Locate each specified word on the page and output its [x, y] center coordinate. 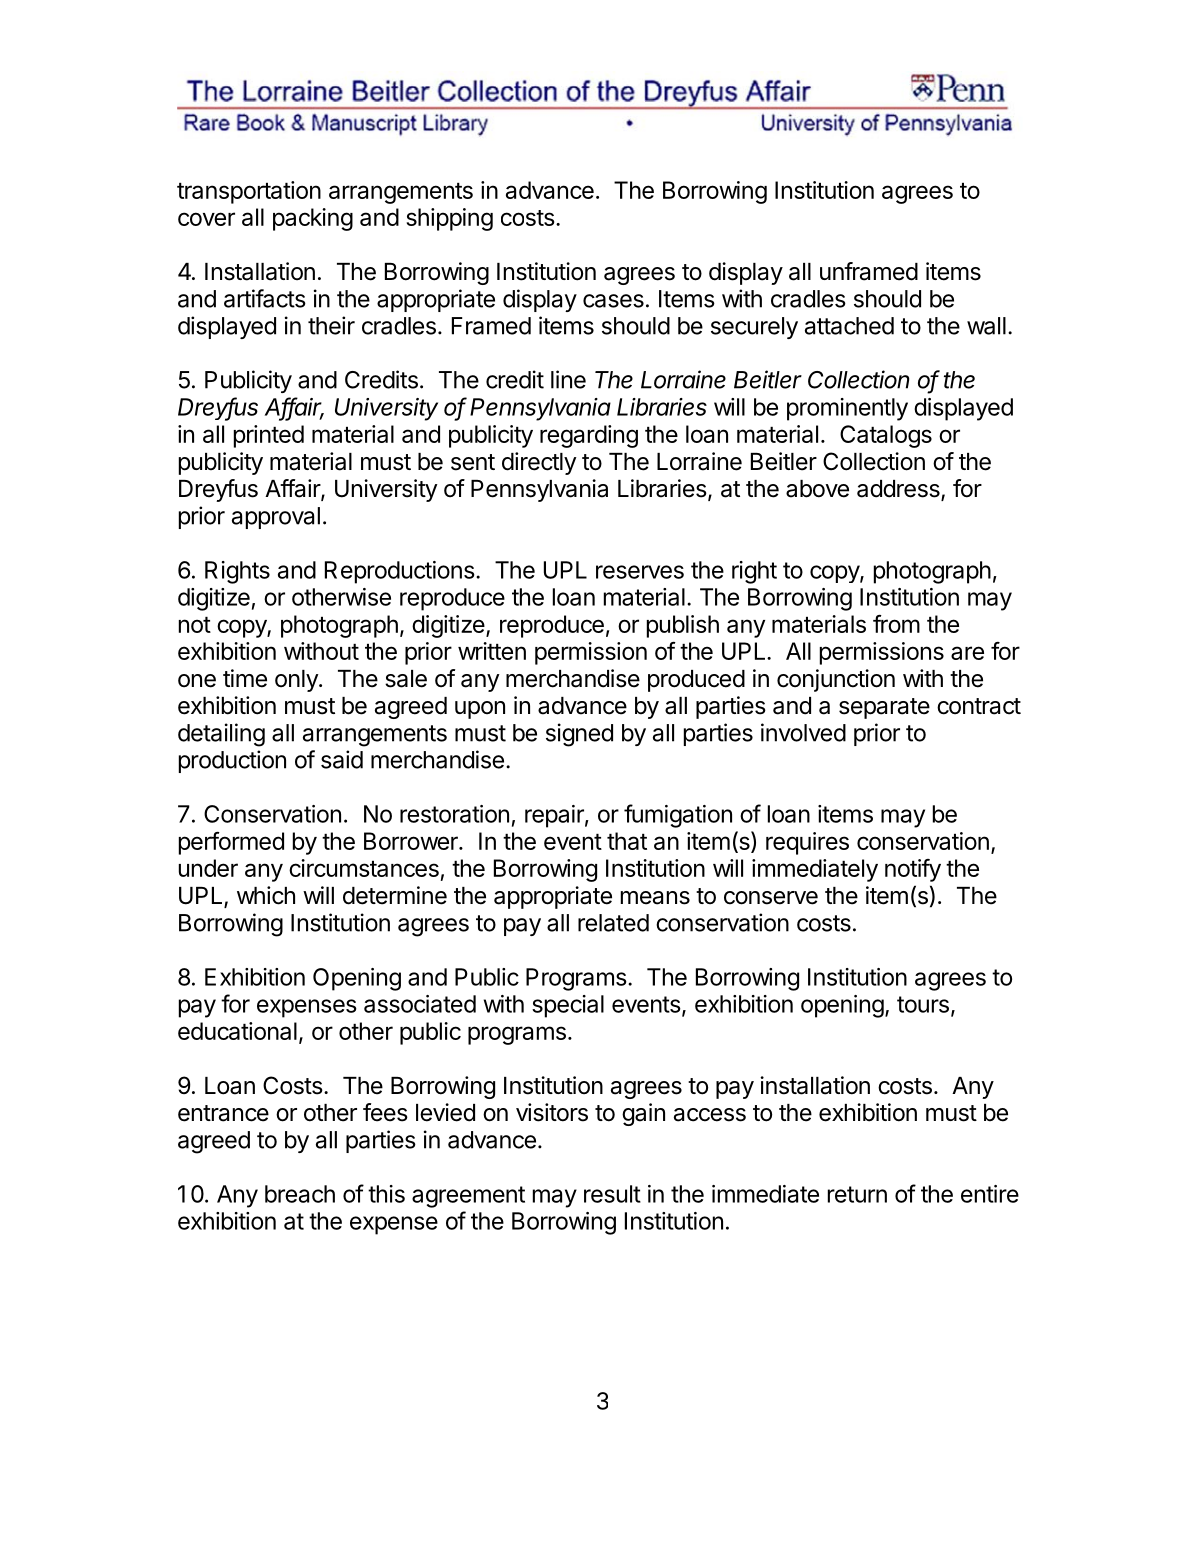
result [612, 1194]
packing [313, 219]
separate [884, 708]
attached [849, 326]
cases [613, 301]
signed [579, 735]
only [297, 681]
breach [300, 1194]
